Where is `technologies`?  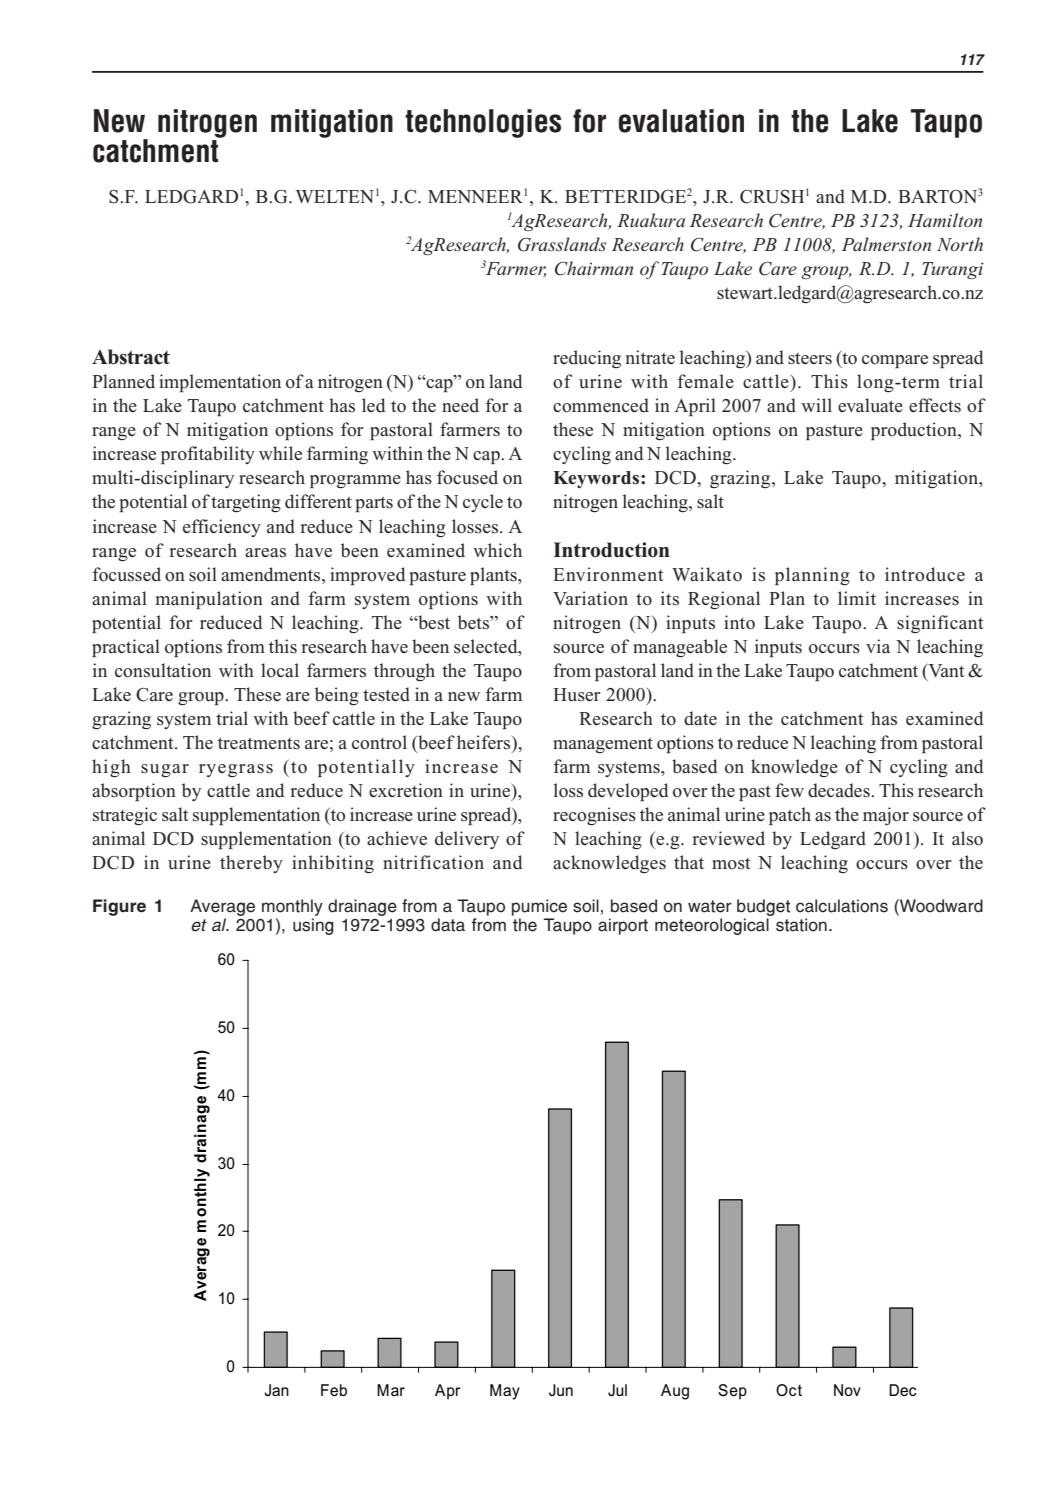 technologies is located at coordinates (483, 123).
